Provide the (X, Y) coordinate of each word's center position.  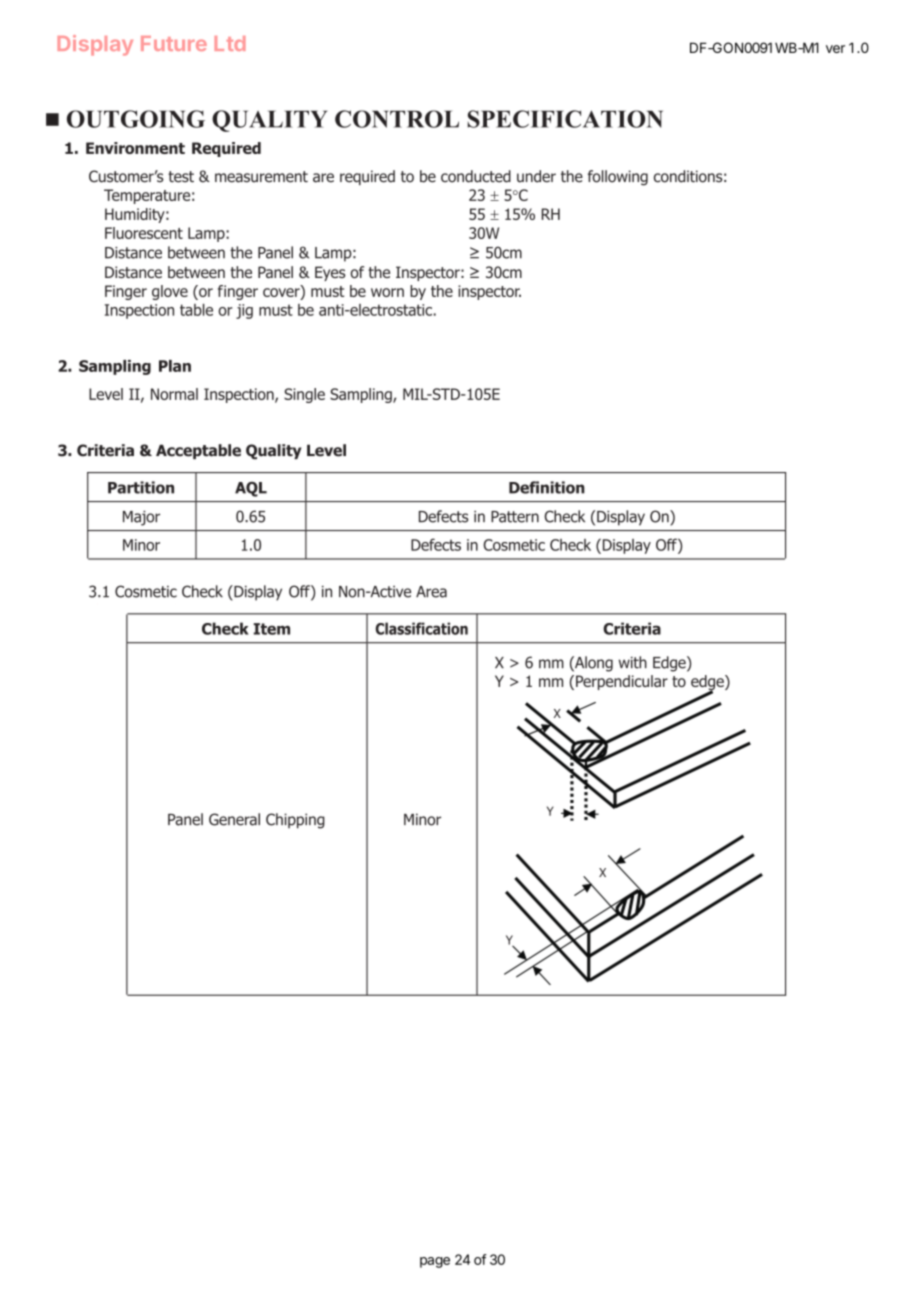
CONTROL (397, 119)
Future (174, 43)
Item (271, 629)
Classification (422, 628)
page (435, 1262)
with (633, 662)
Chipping (295, 821)
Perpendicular (622, 682)
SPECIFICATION (565, 119)
